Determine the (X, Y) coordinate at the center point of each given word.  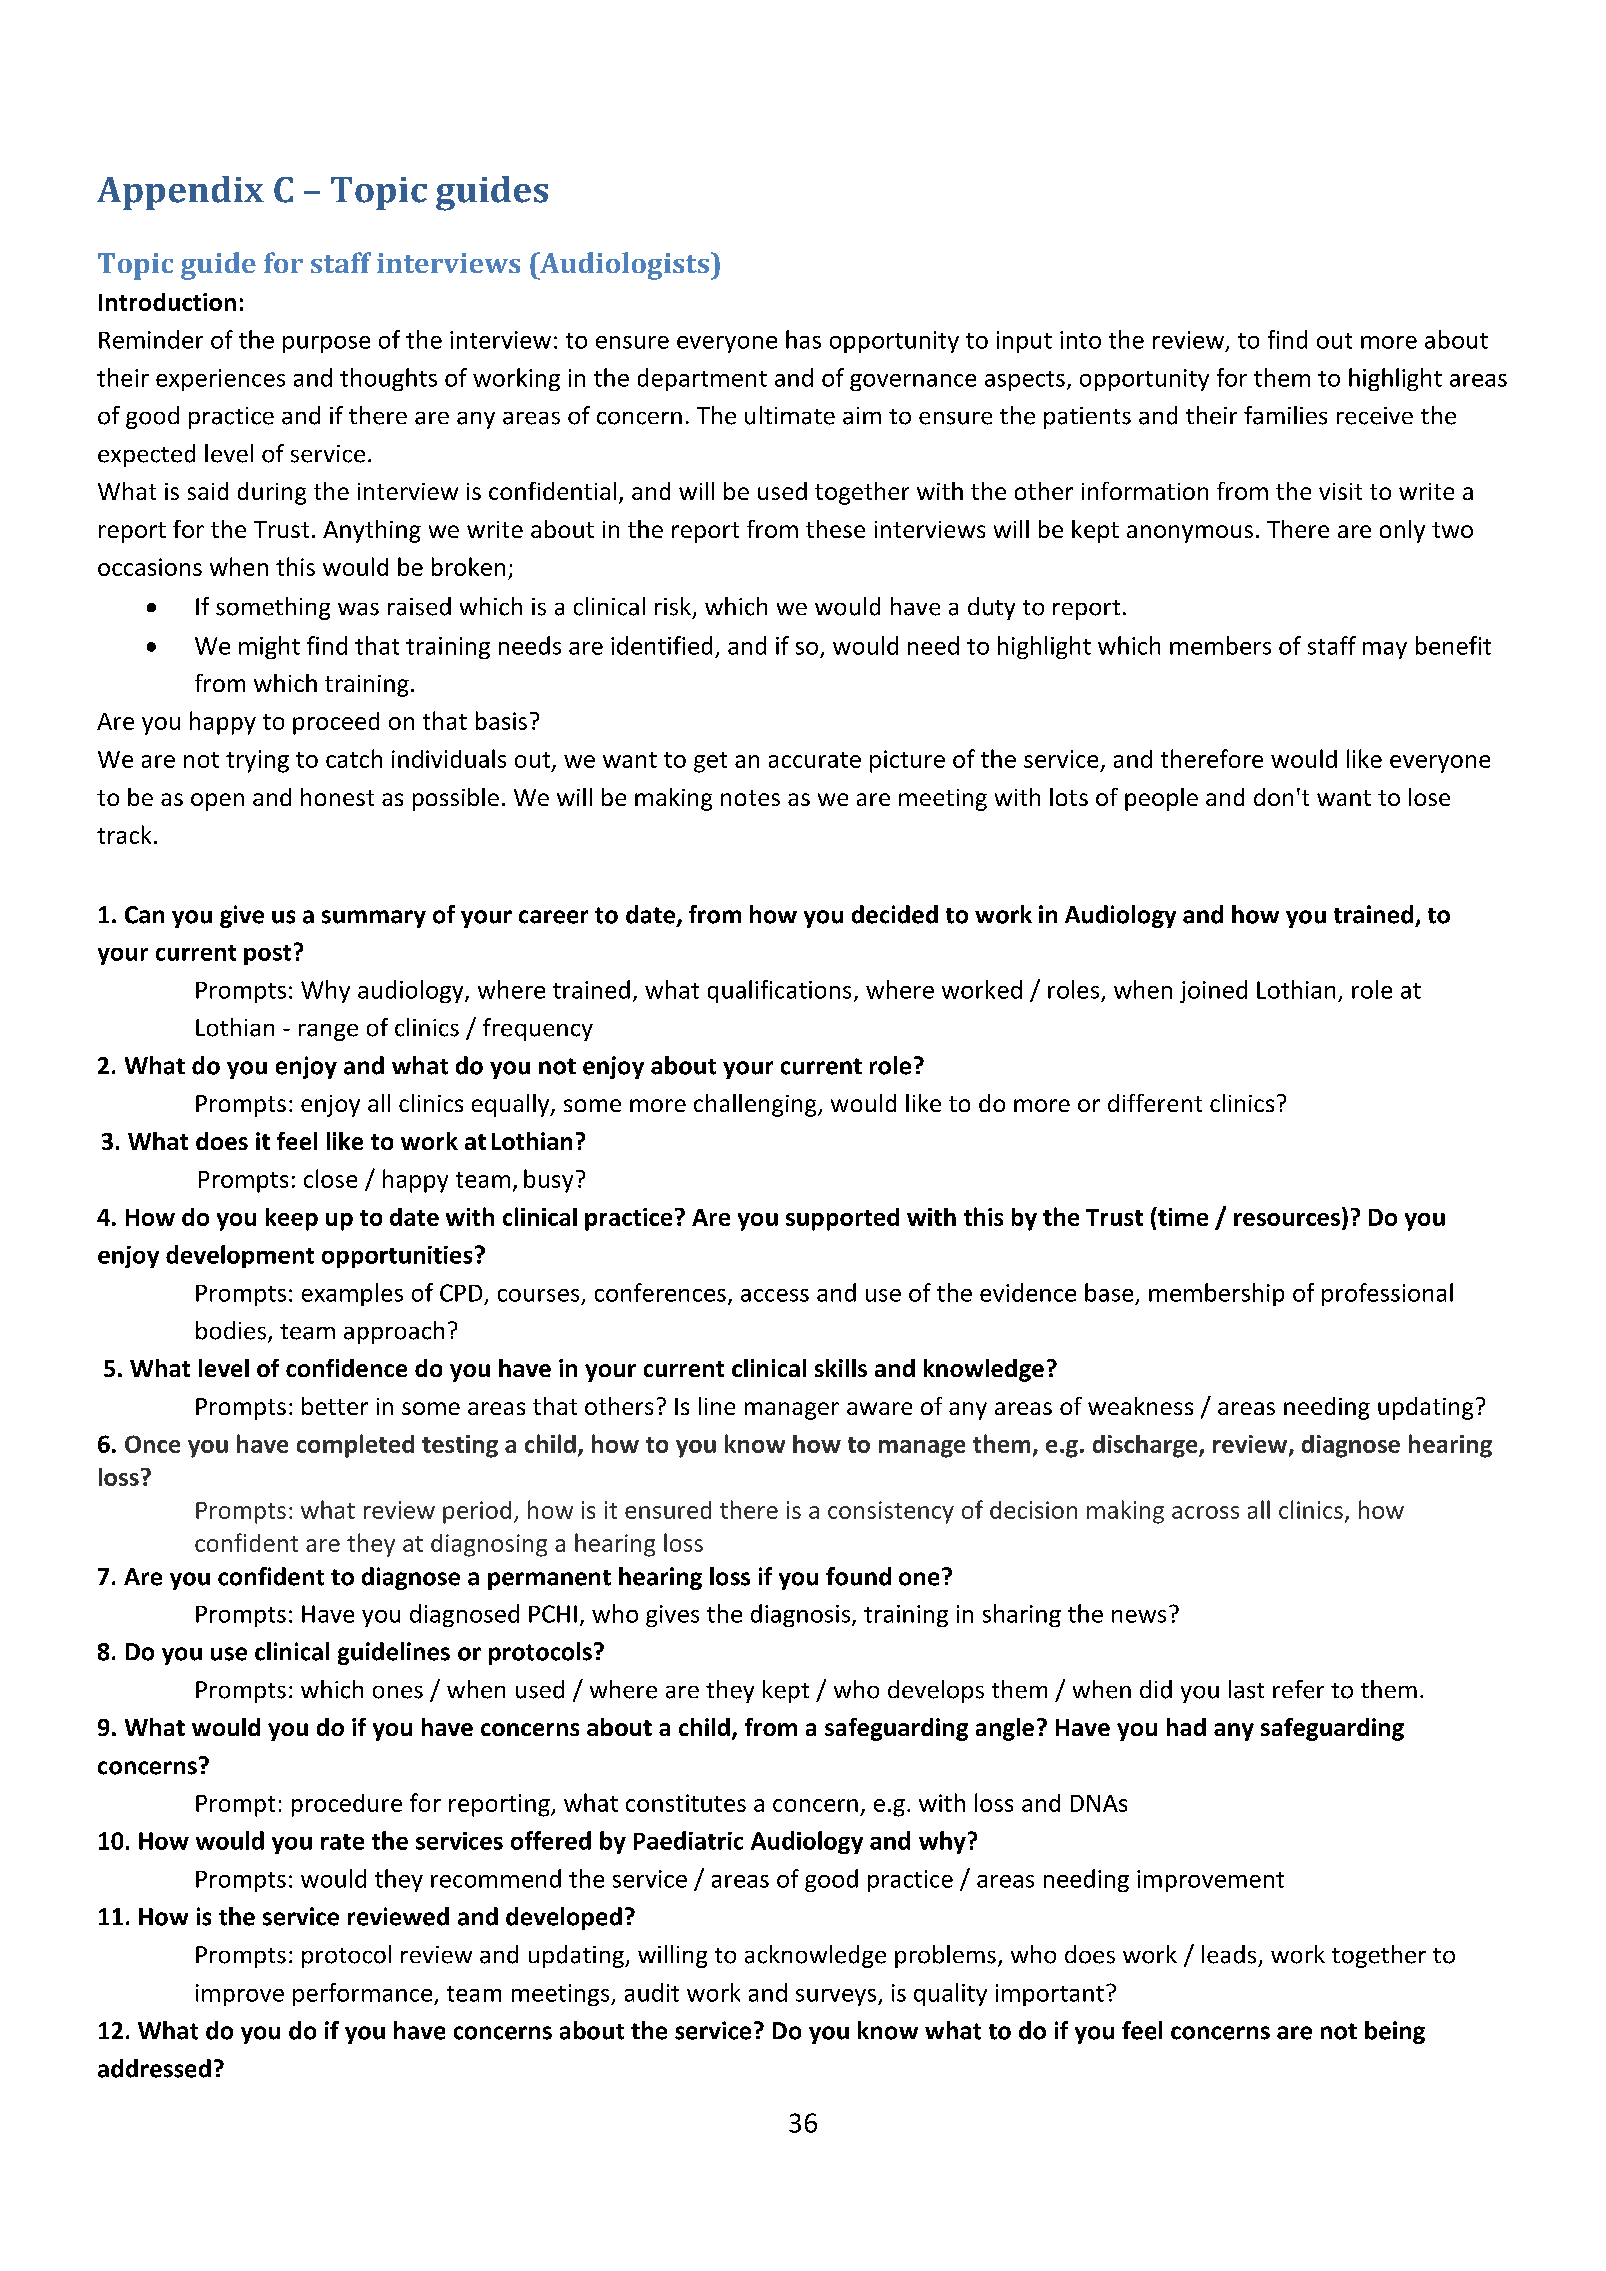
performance (364, 1994)
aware (879, 1408)
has (803, 339)
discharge (1146, 1446)
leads (1229, 1954)
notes (750, 798)
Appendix (180, 193)
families (1285, 415)
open (217, 802)
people (1161, 799)
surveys (836, 1997)
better (335, 1406)
